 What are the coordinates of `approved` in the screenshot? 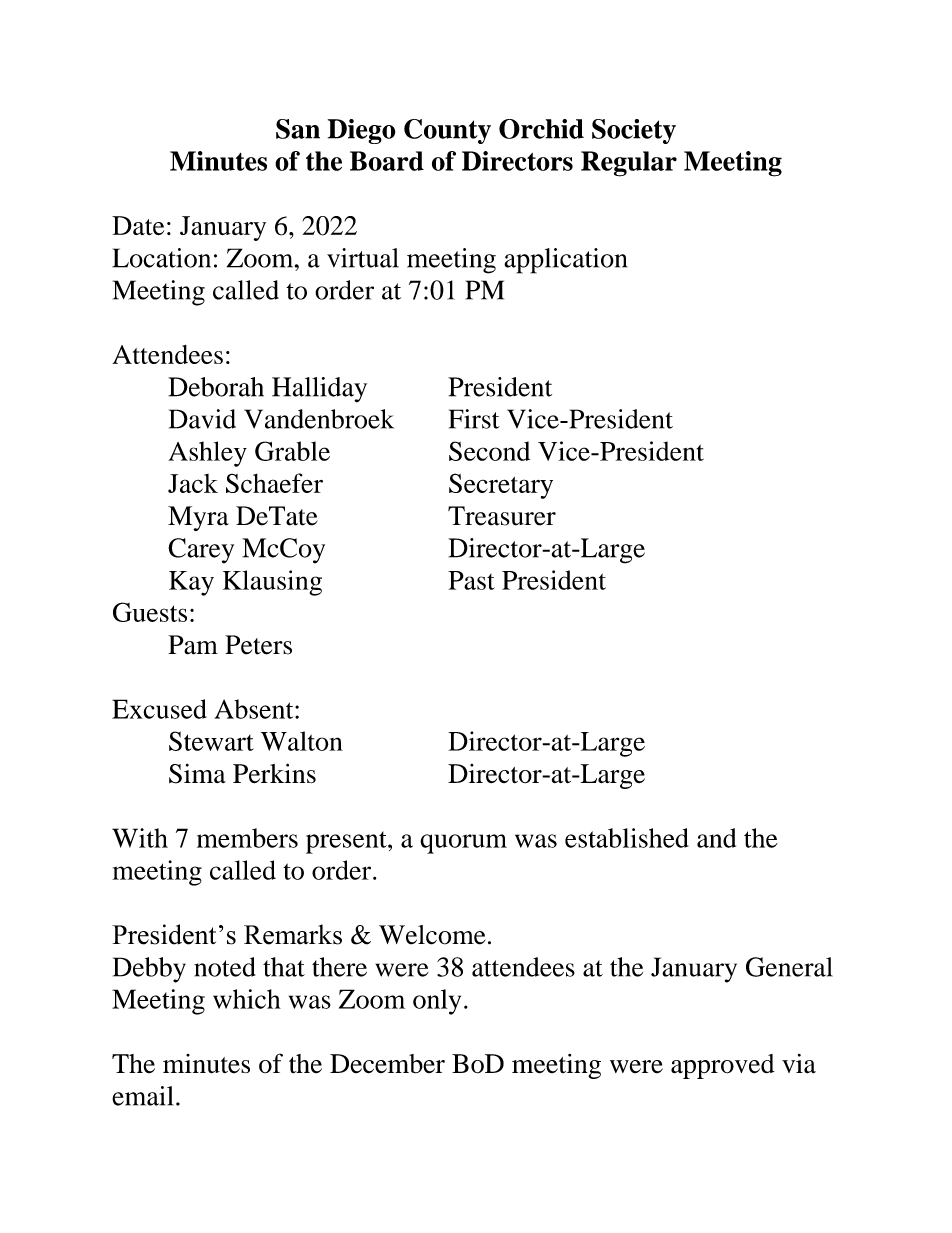 It's located at (723, 1066).
